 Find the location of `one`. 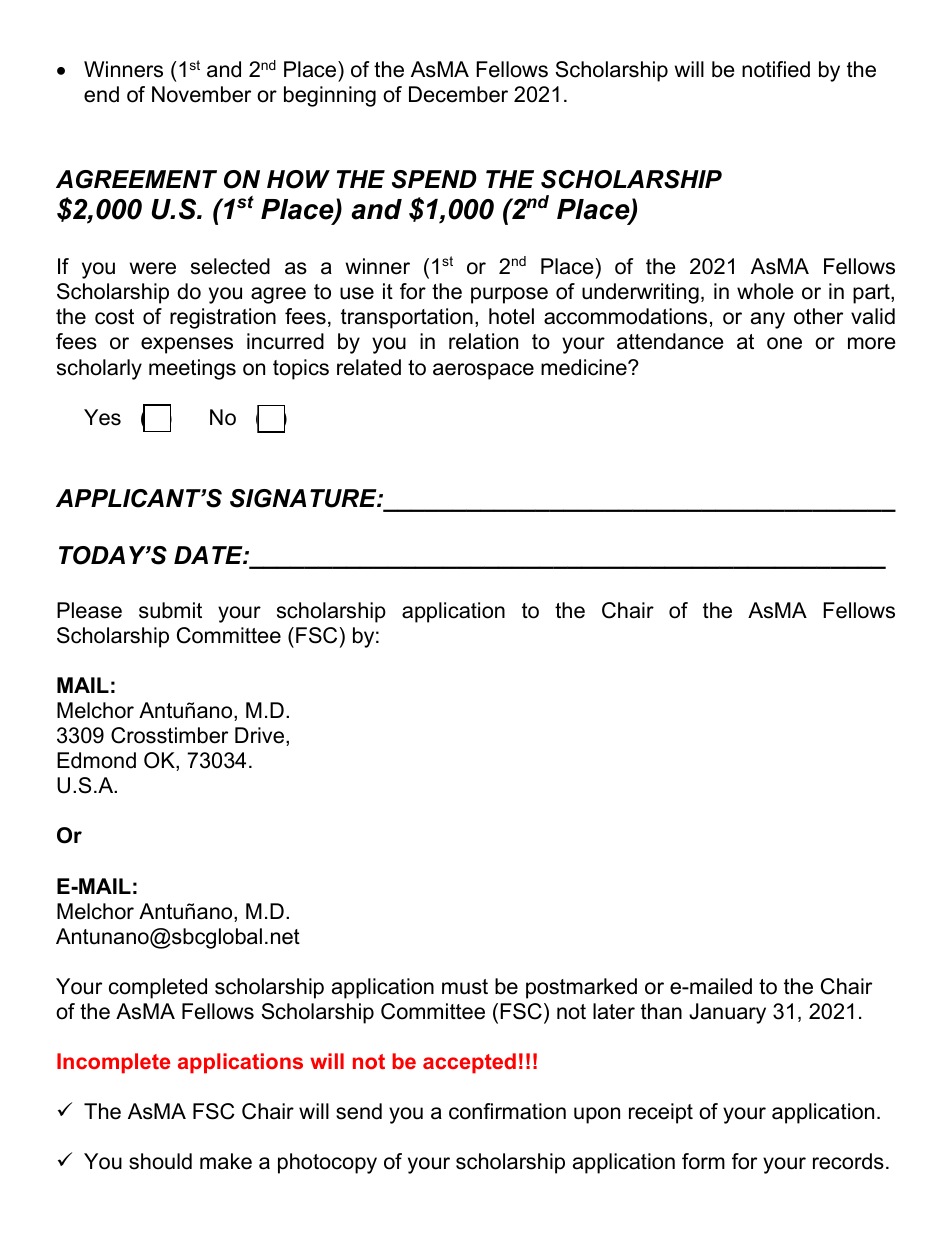

one is located at coordinates (784, 343).
